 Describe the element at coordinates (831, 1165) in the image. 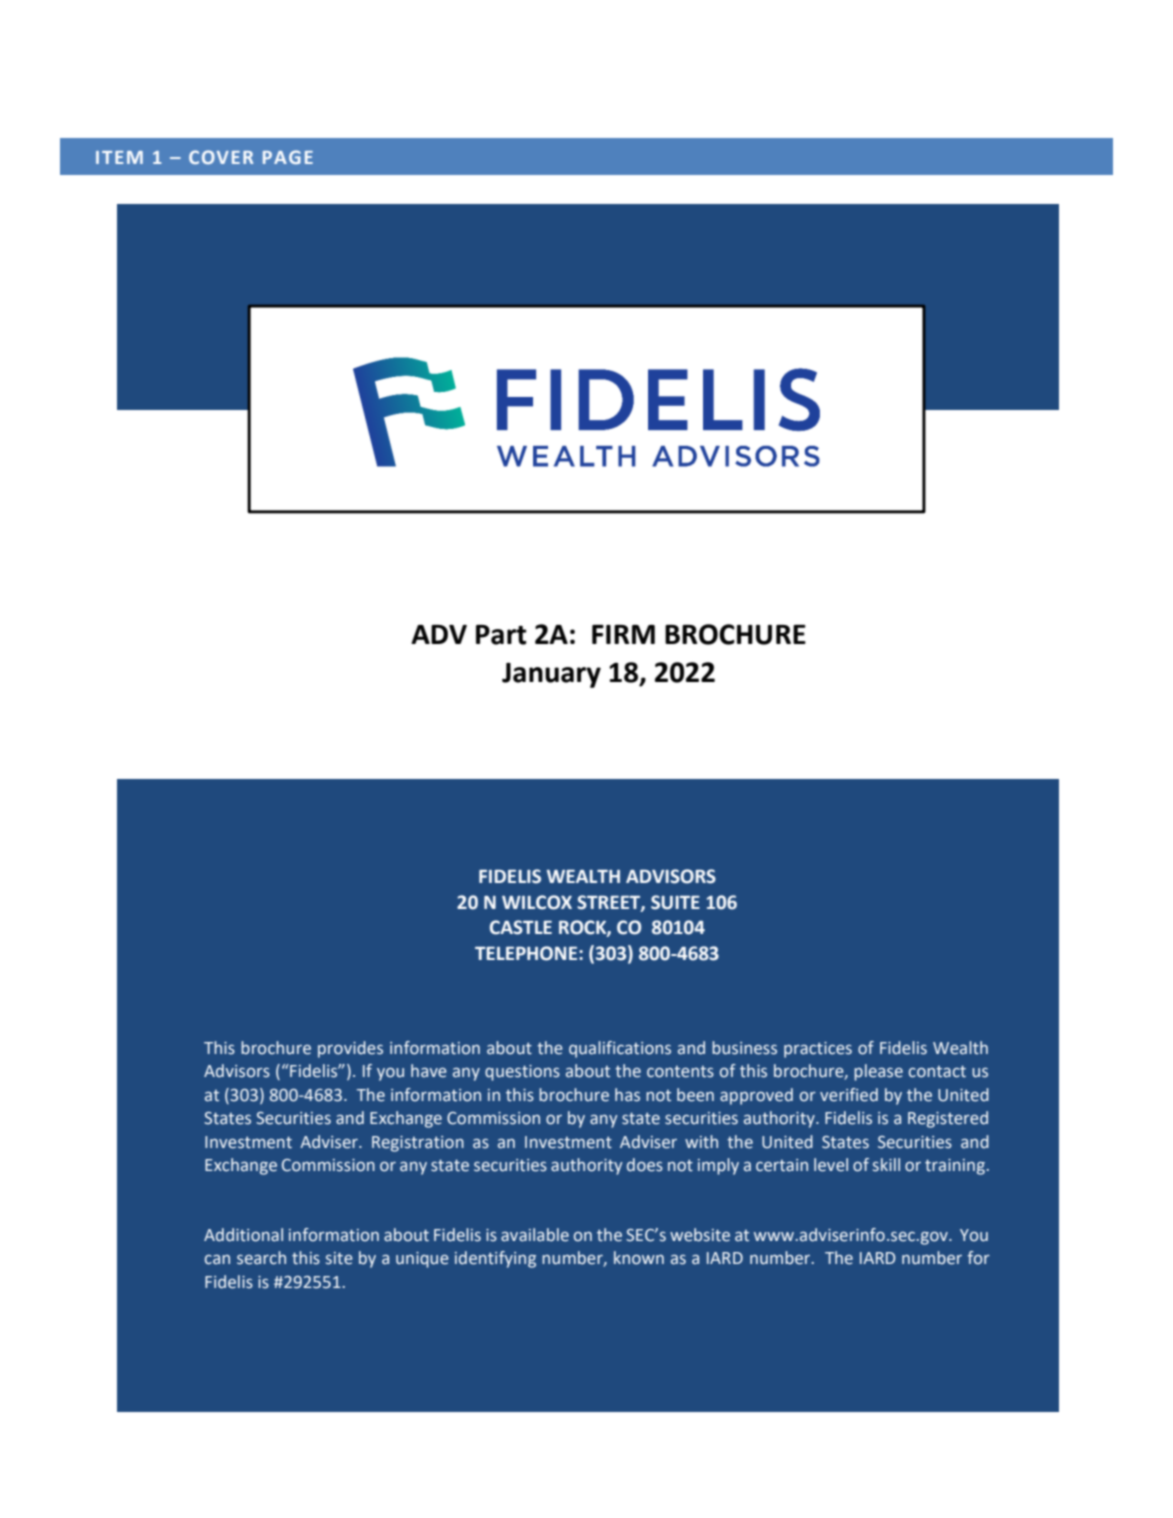

I see `level` at that location.
